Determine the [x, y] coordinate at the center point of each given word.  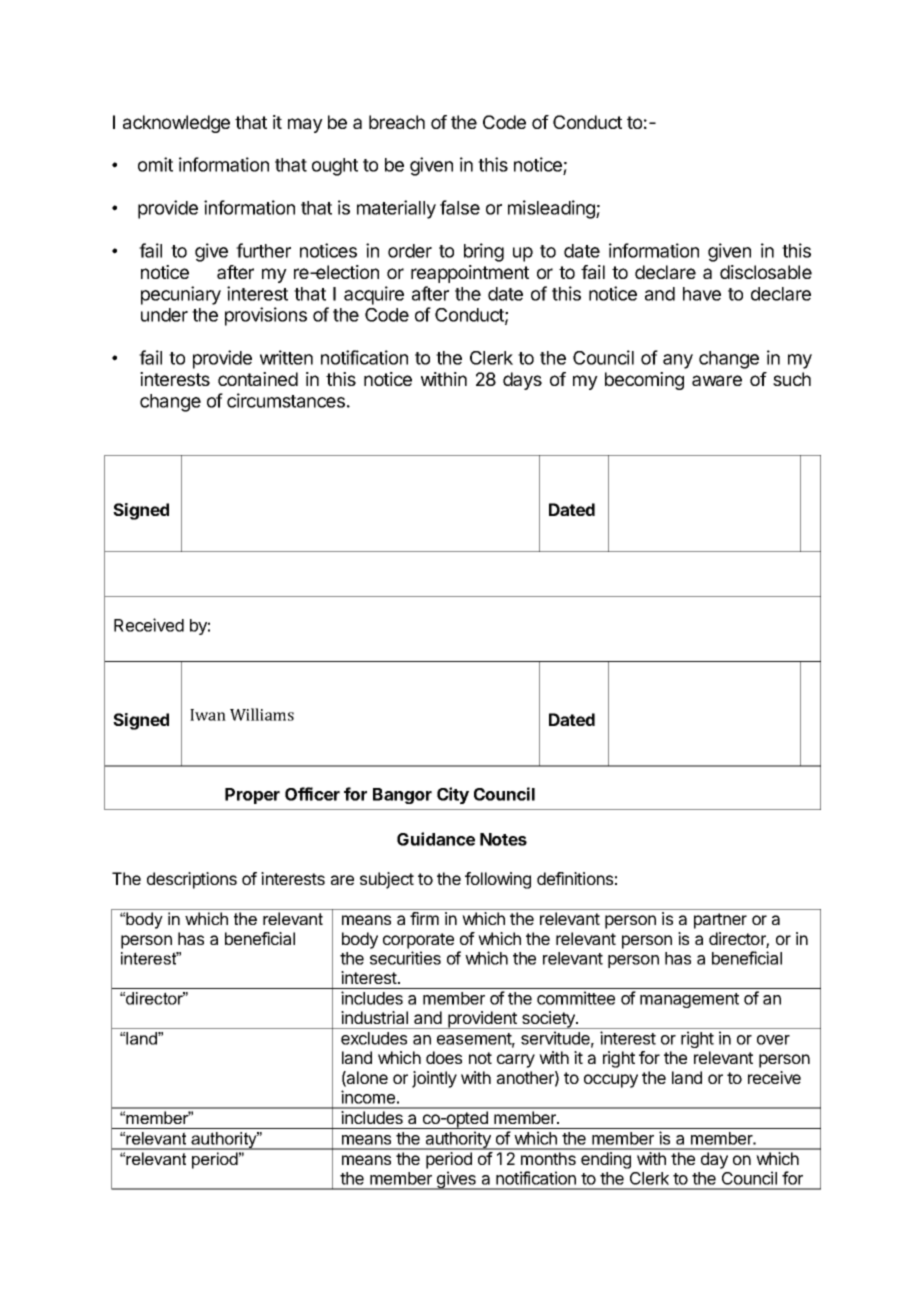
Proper [252, 796]
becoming [644, 381]
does [444, 1057]
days [522, 381]
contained [258, 379]
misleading [552, 209]
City [453, 795]
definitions [575, 878]
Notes [503, 839]
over [773, 1040]
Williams [262, 714]
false [460, 207]
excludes [374, 1038]
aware [717, 380]
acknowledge [176, 124]
